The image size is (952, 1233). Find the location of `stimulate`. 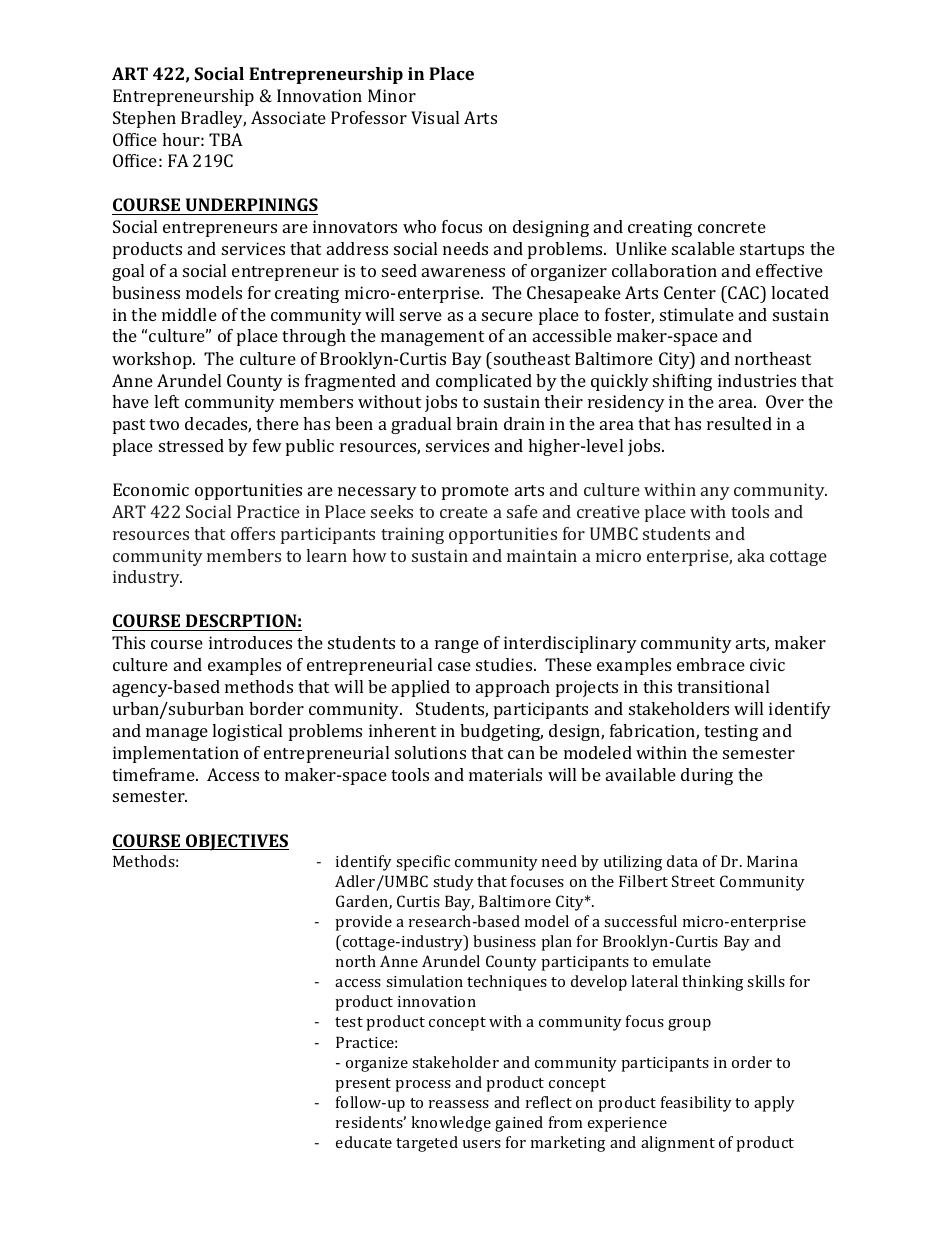

stimulate is located at coordinates (697, 314).
